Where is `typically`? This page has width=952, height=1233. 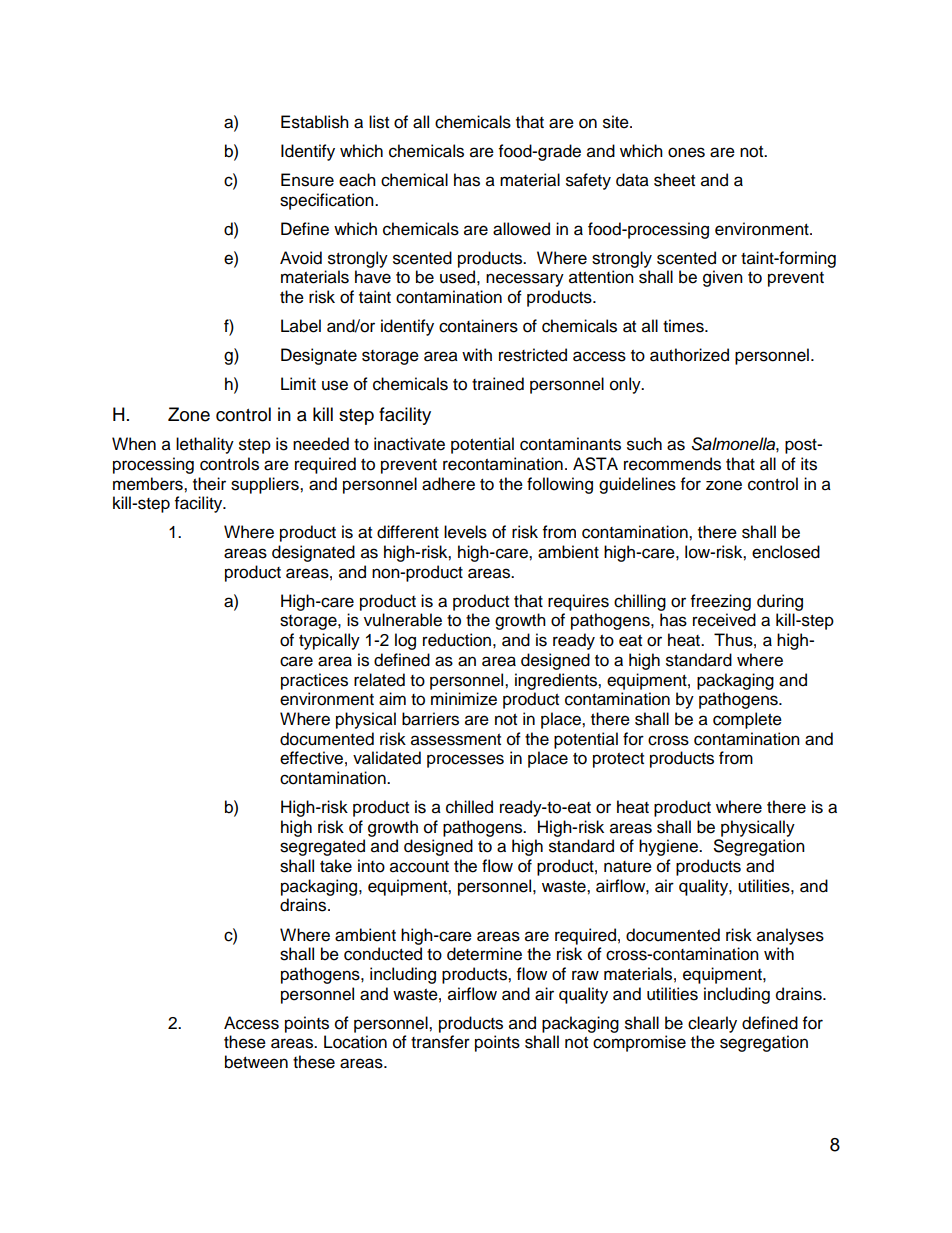
typically is located at coordinates (329, 641).
